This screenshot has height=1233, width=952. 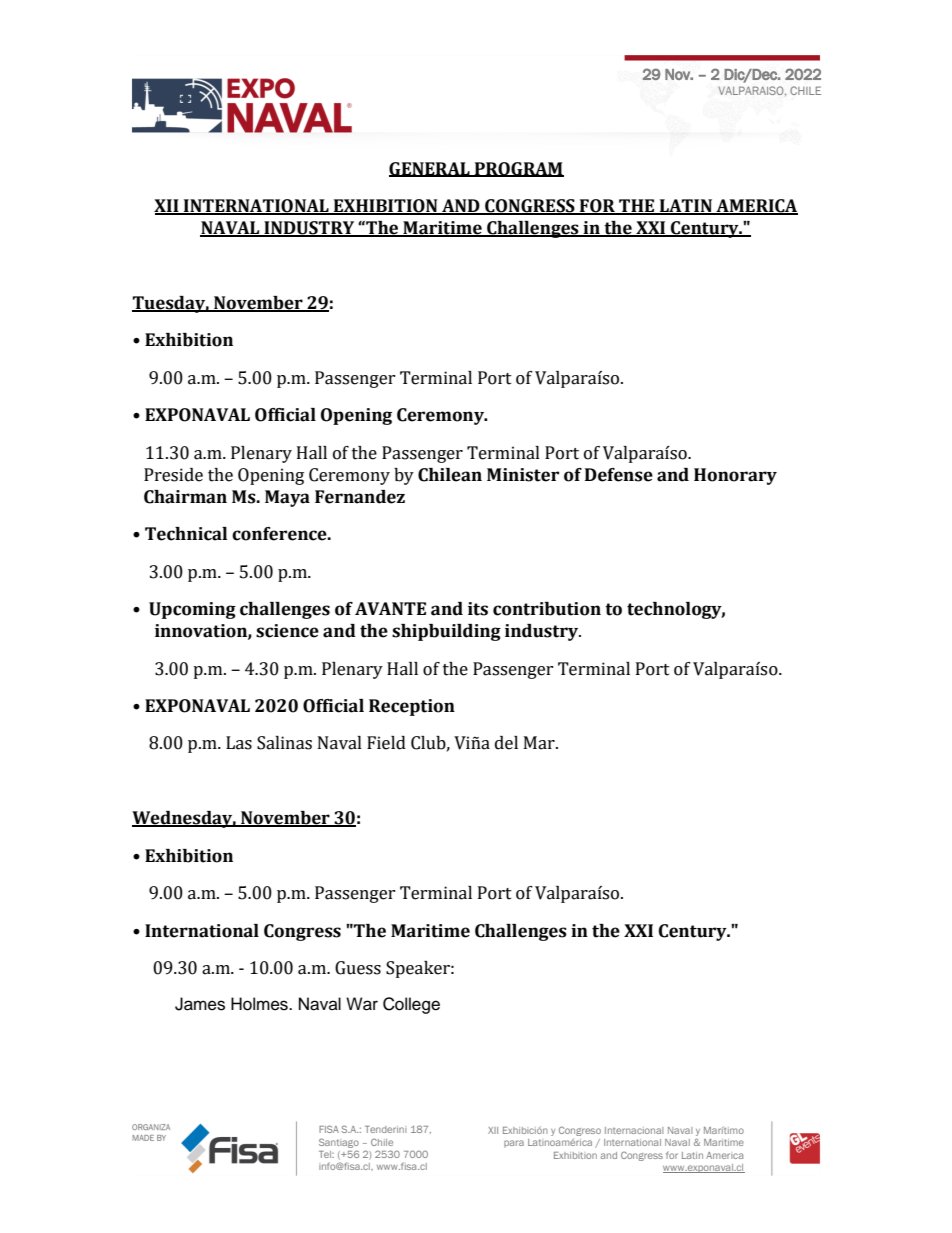 I want to click on del, so click(x=506, y=743).
